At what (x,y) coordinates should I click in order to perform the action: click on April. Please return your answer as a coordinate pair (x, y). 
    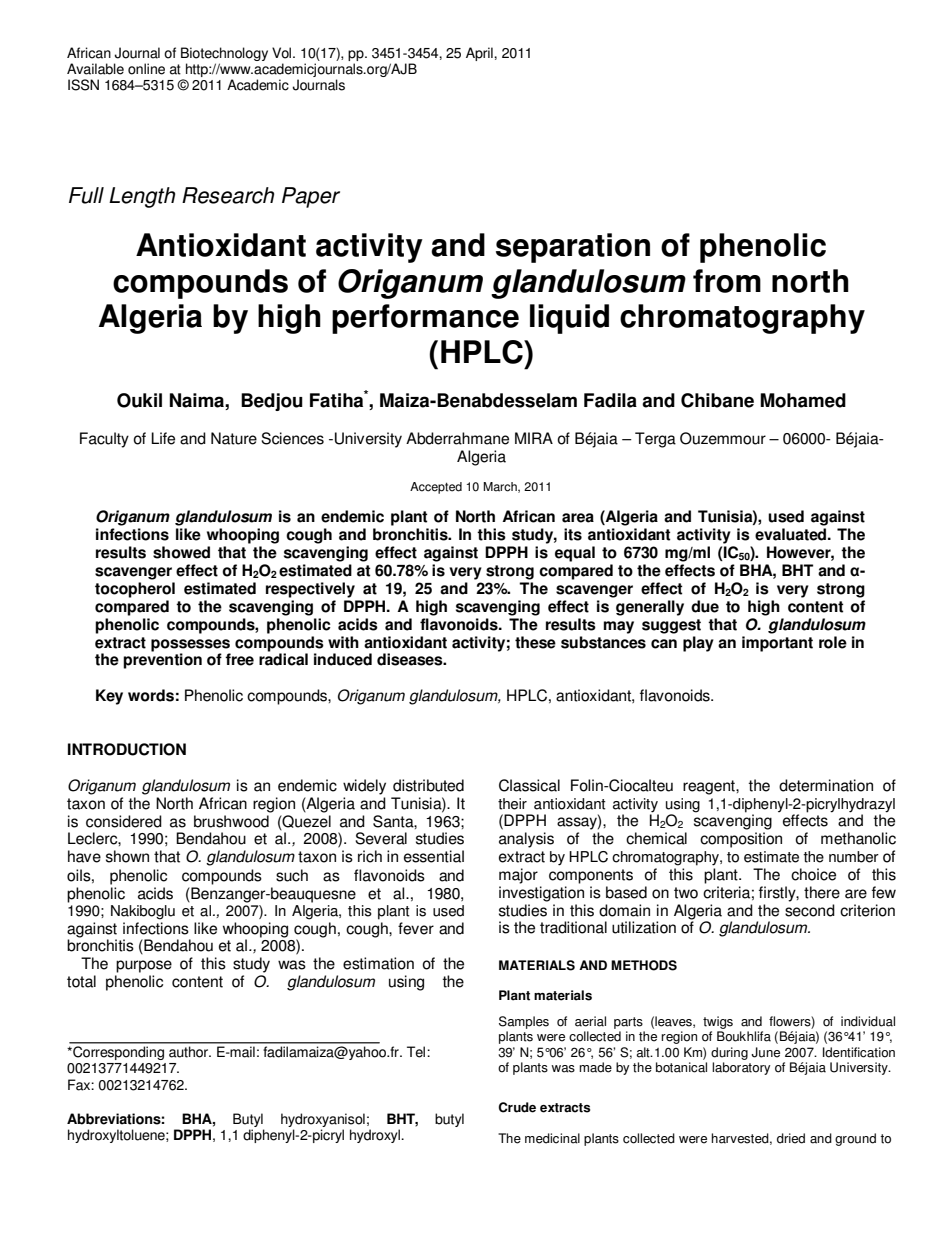
    Looking at the image, I should click on (480, 54).
